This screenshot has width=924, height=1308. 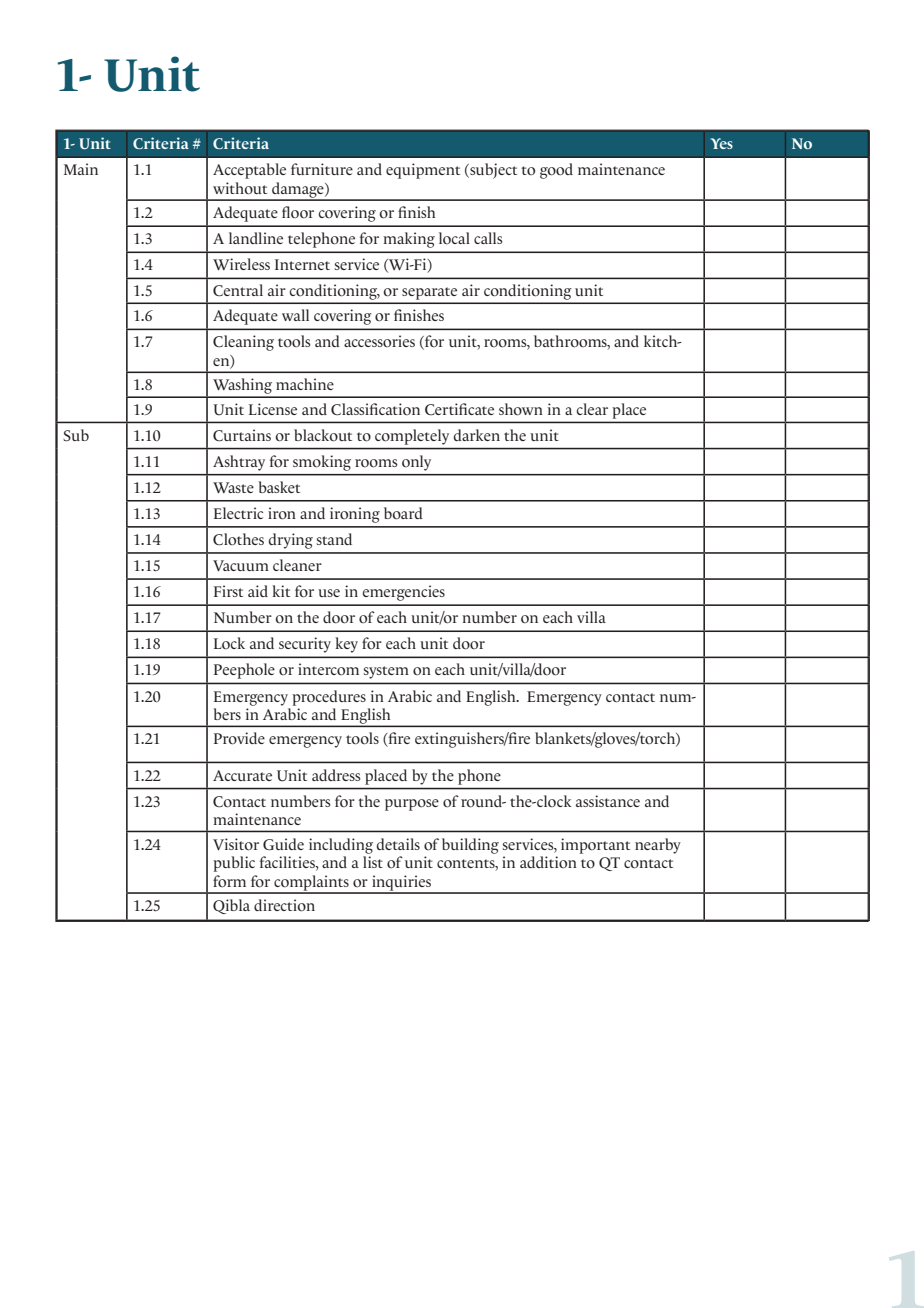 What do you see at coordinates (322, 169) in the screenshot?
I see `furniture` at bounding box center [322, 169].
